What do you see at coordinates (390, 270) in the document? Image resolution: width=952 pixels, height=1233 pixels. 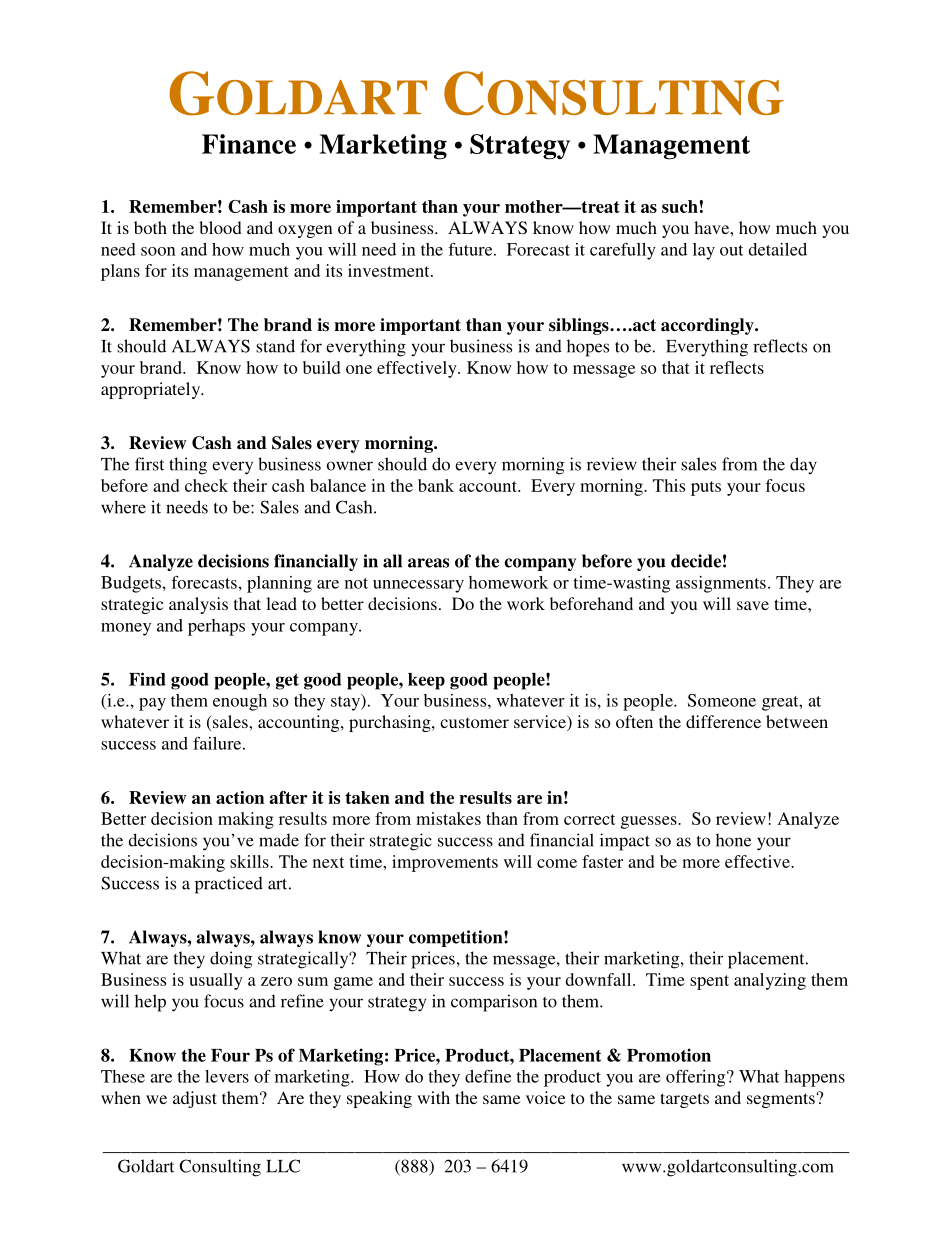 I see `investment` at bounding box center [390, 270].
